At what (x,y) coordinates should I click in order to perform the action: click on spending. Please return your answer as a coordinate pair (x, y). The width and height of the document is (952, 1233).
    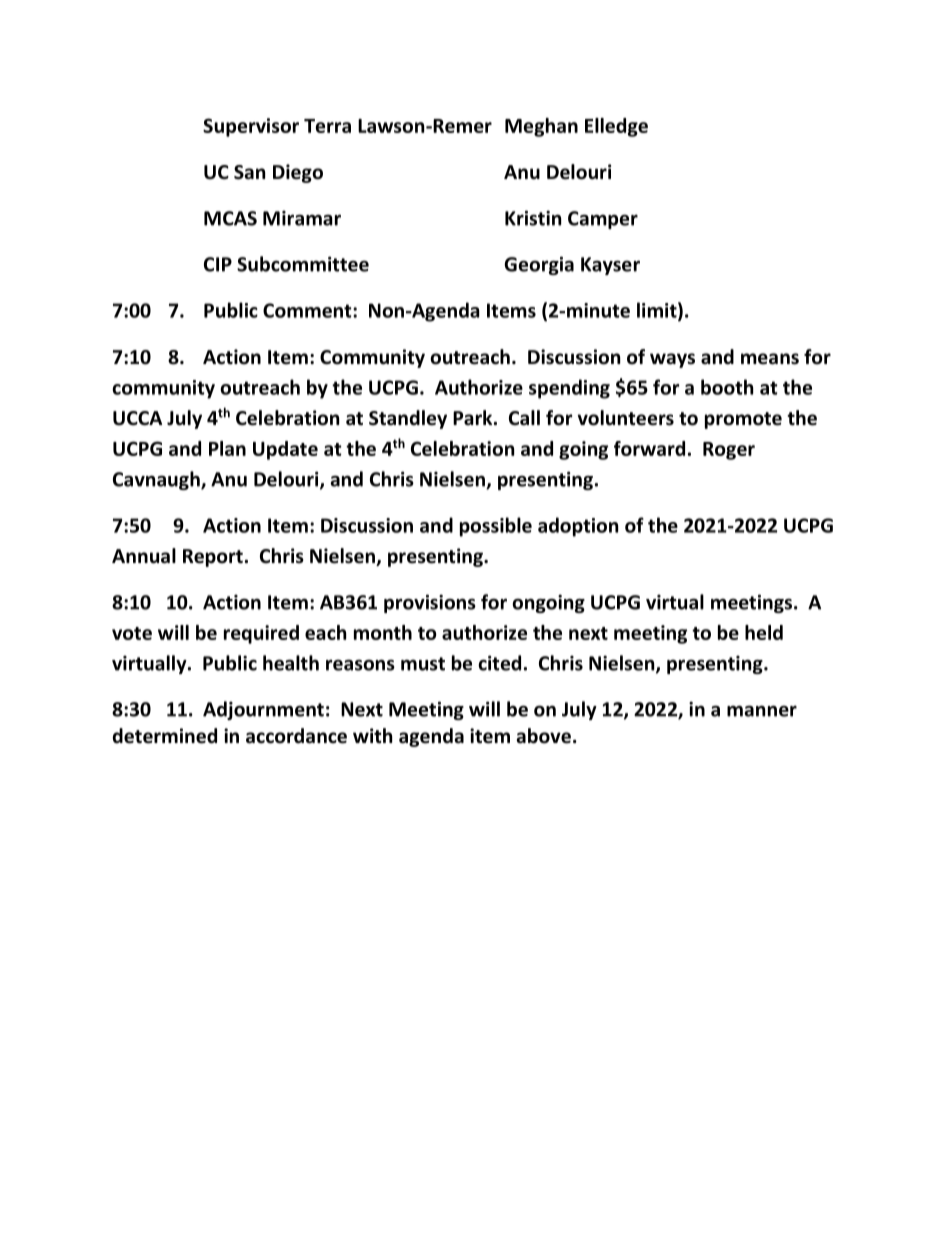
    Looking at the image, I should click on (569, 389).
